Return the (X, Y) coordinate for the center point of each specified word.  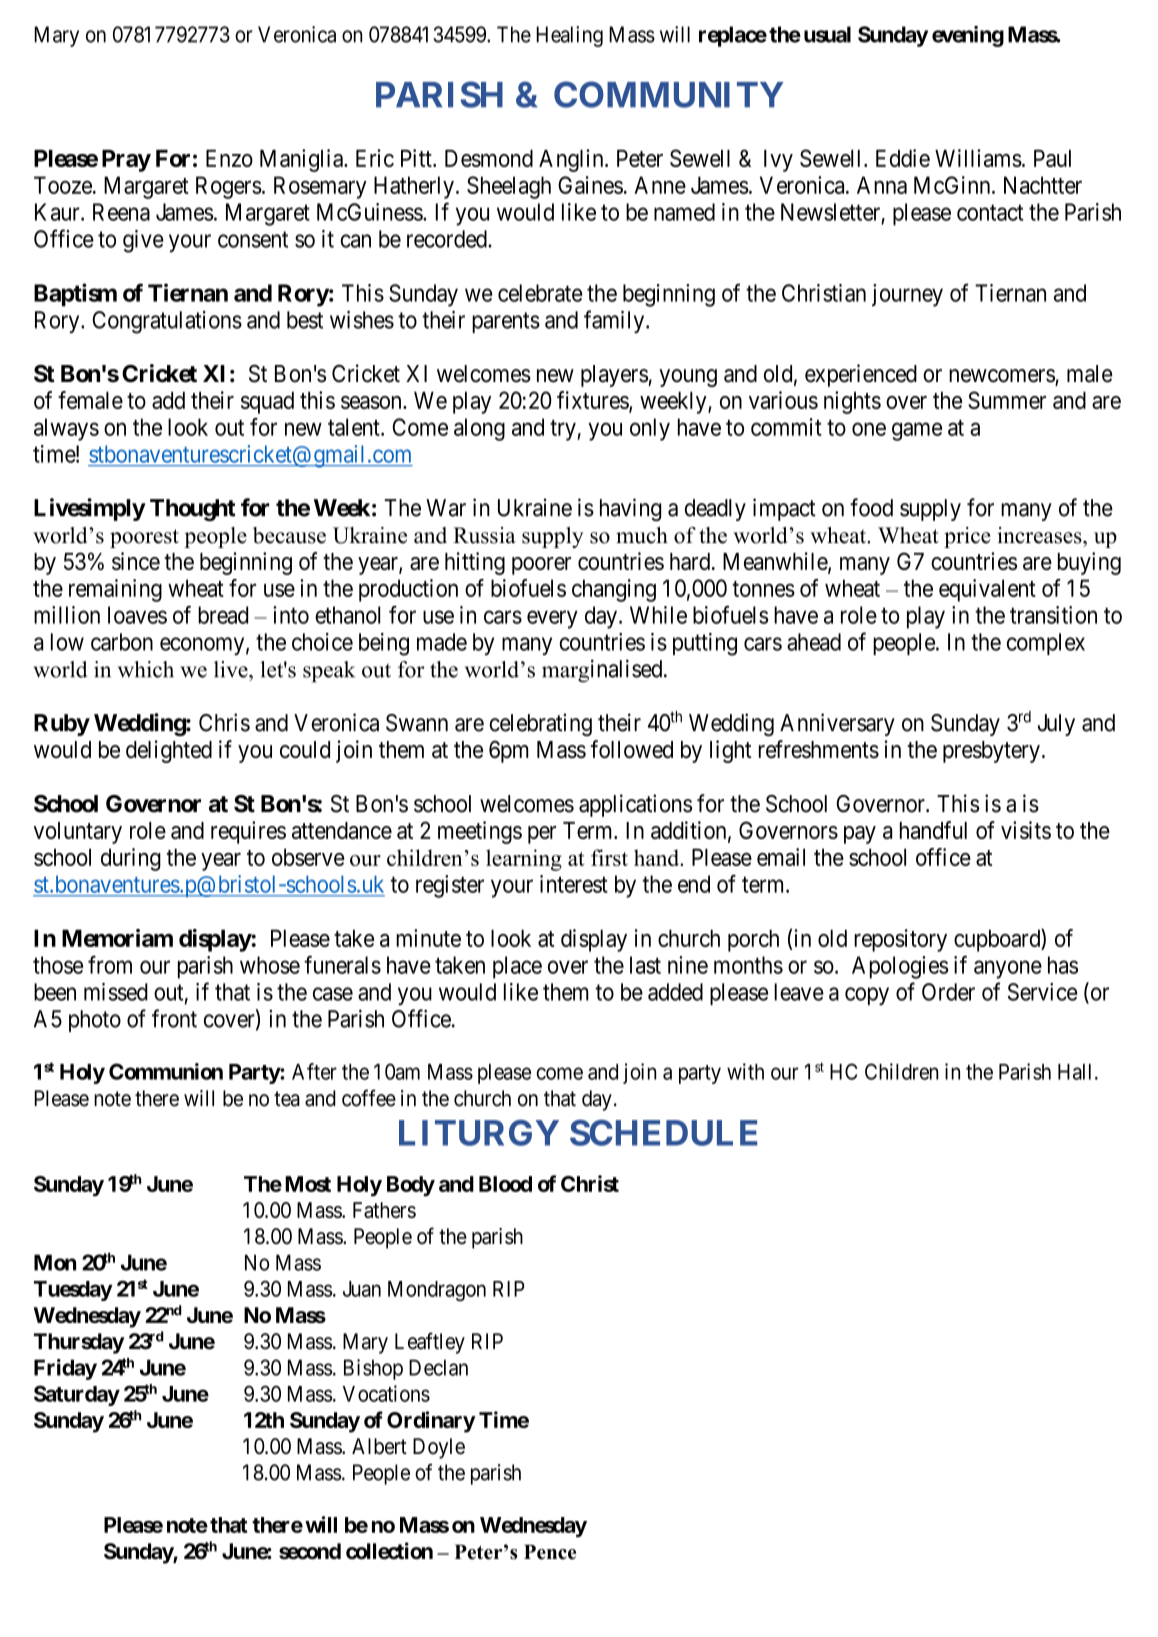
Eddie (903, 158)
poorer (541, 566)
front (174, 1018)
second (310, 1551)
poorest (144, 538)
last (645, 965)
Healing (569, 36)
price (967, 537)
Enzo (229, 158)
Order (948, 992)
